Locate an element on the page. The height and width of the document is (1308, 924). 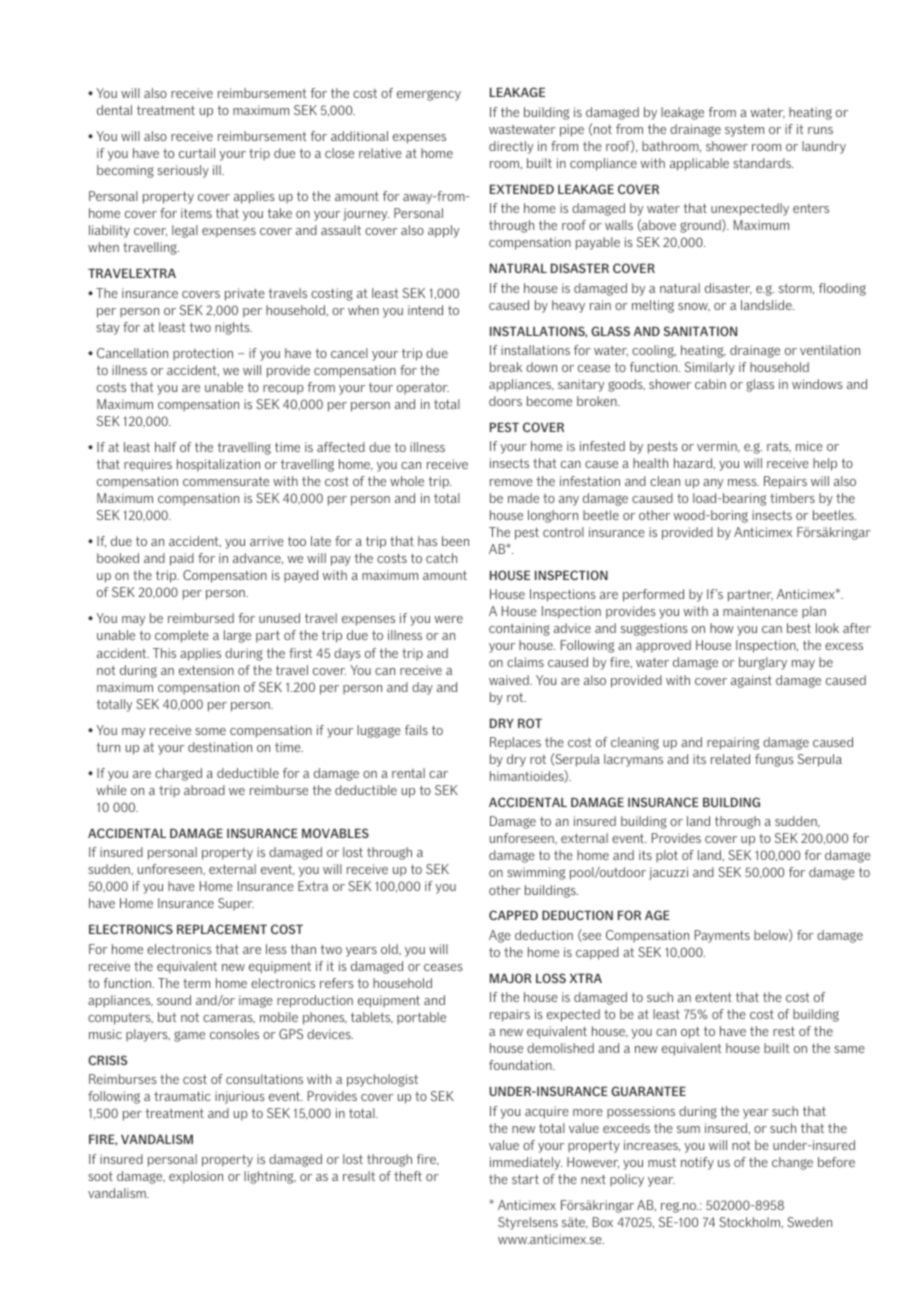
fungus is located at coordinates (774, 760).
